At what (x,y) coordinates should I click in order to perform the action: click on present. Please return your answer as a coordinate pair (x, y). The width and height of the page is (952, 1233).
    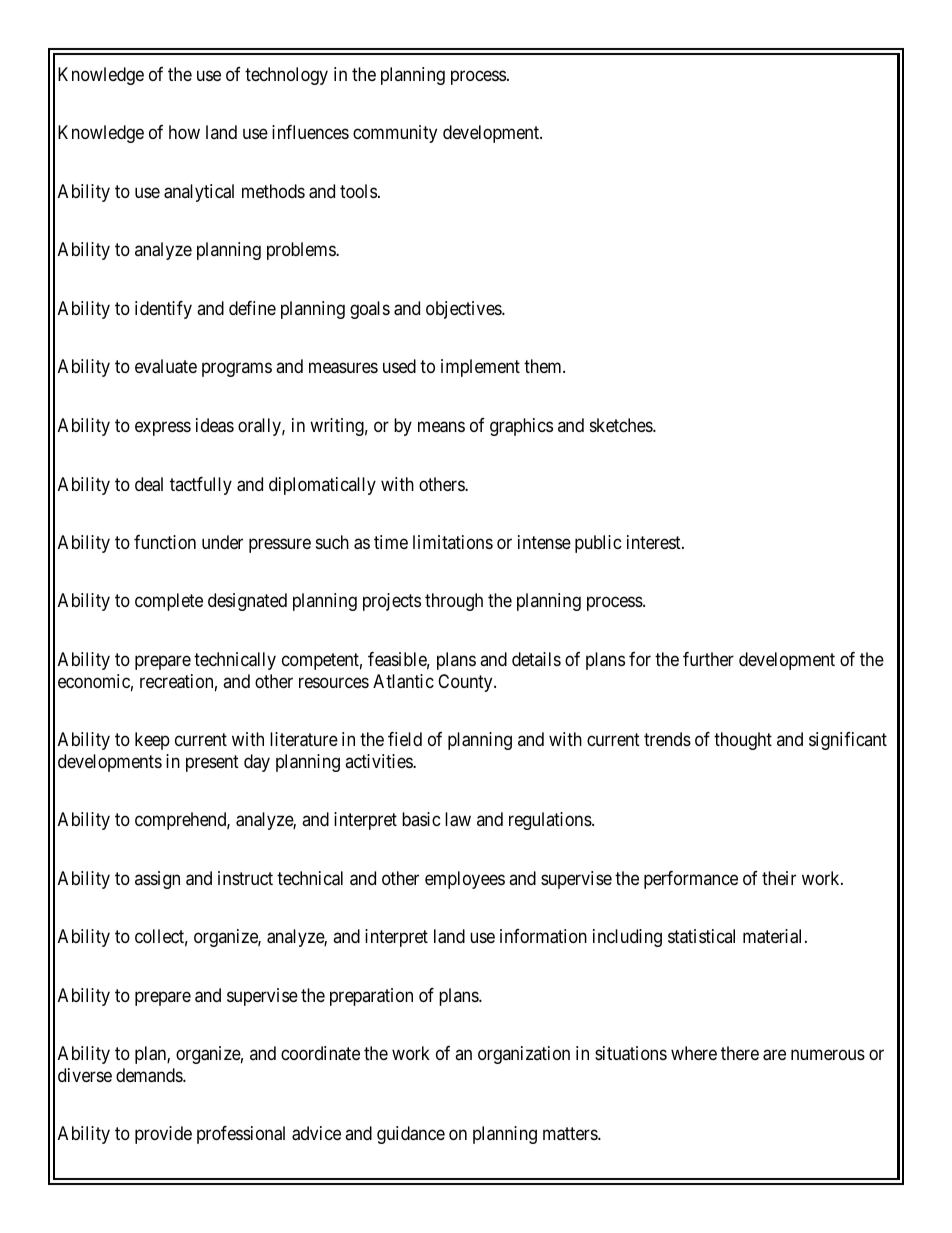
    Looking at the image, I should click on (212, 763).
